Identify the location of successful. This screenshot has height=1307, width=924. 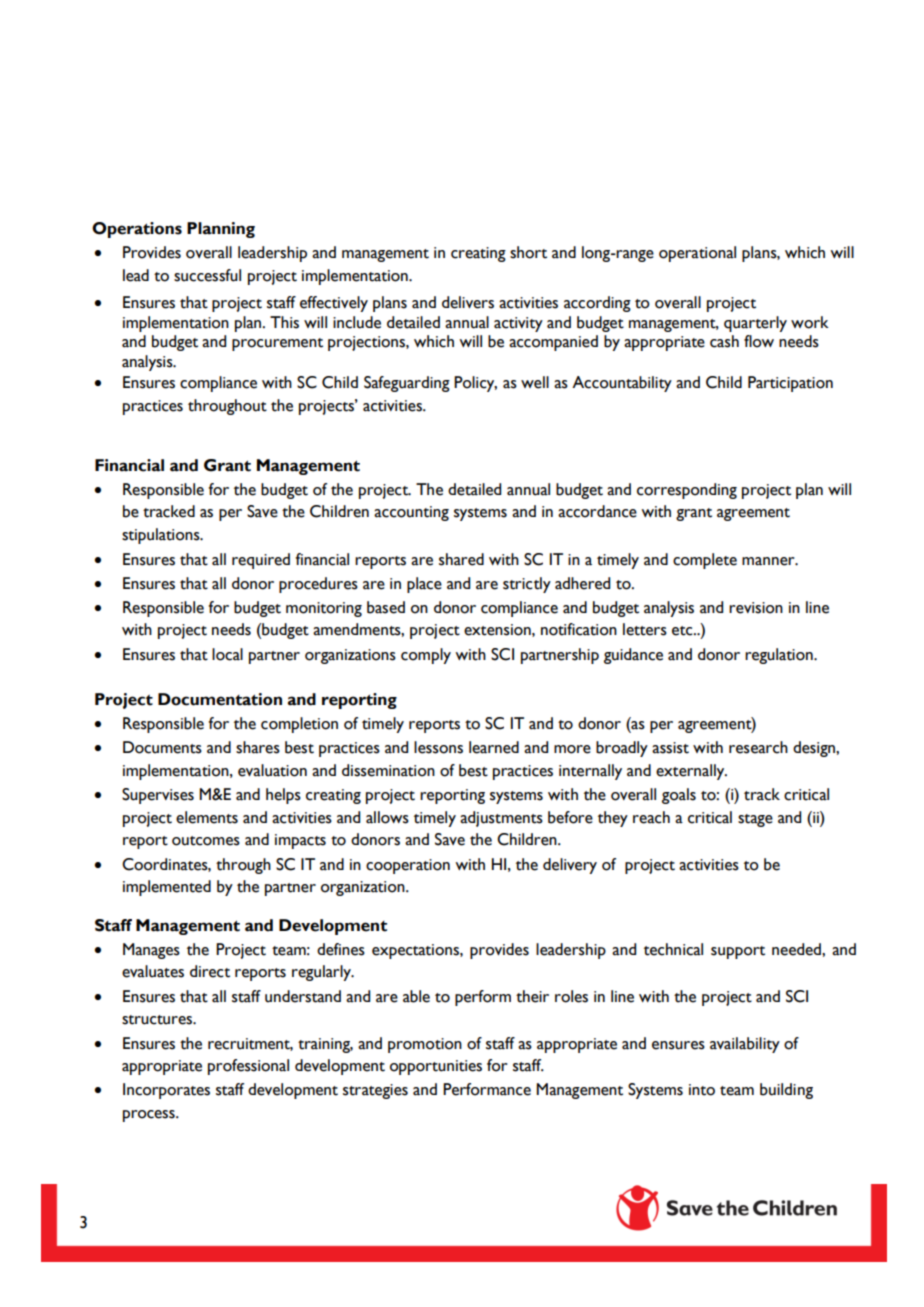
(207, 275).
